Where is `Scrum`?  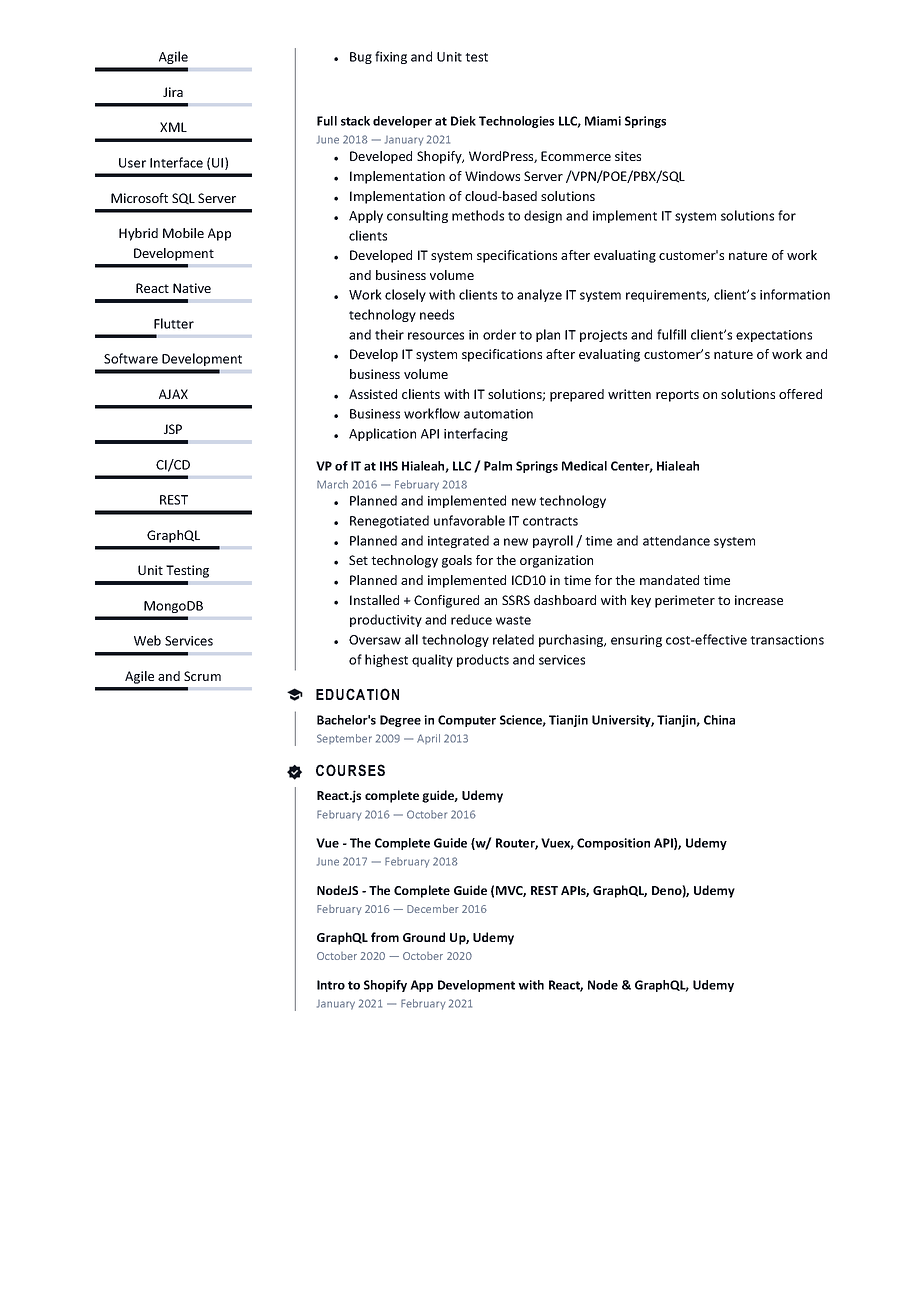 Scrum is located at coordinates (202, 676).
